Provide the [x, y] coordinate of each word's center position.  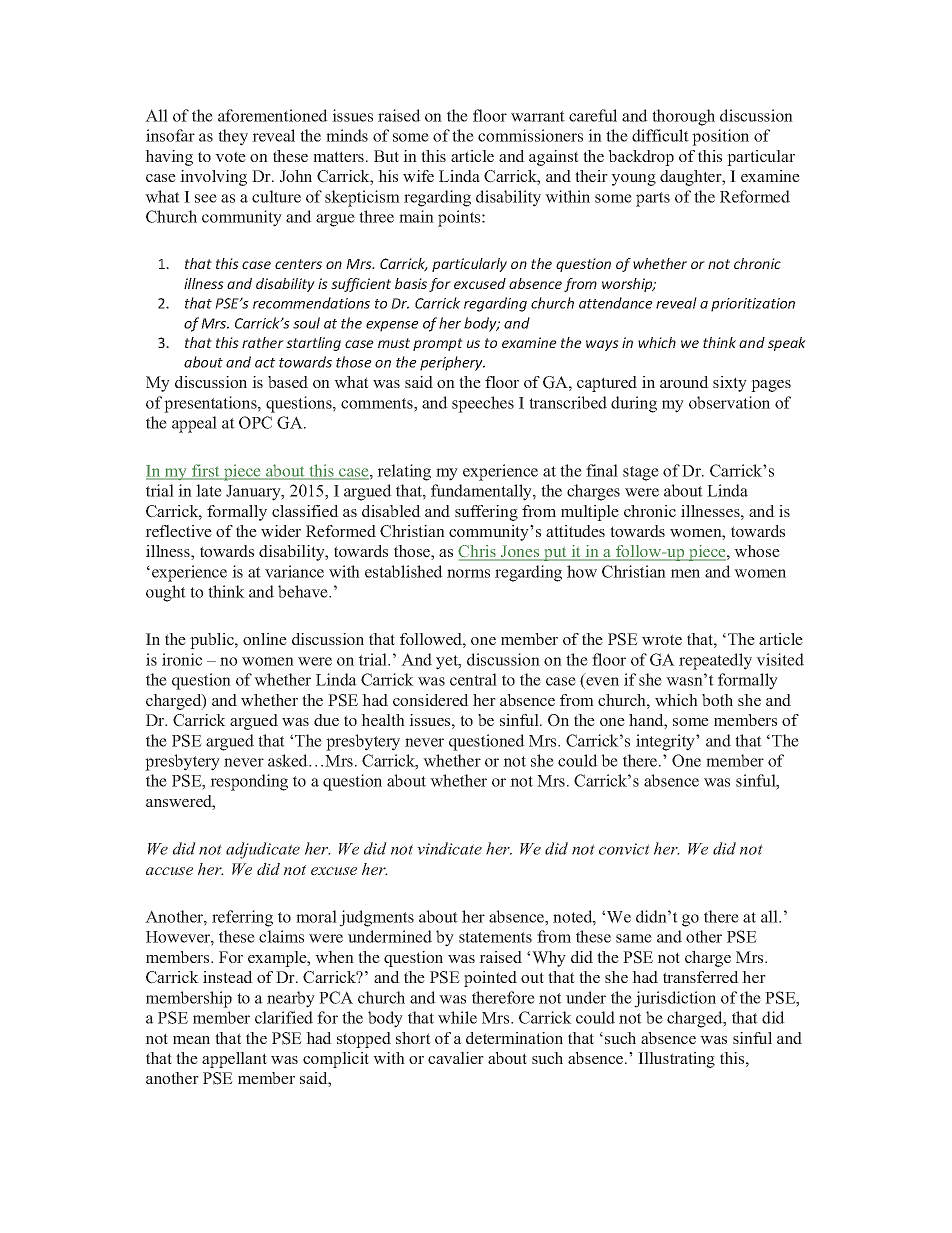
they [233, 137]
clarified [284, 1017]
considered [431, 700]
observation [729, 402]
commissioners [530, 135]
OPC [255, 422]
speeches [483, 404]
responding [249, 782]
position [720, 137]
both [717, 700]
